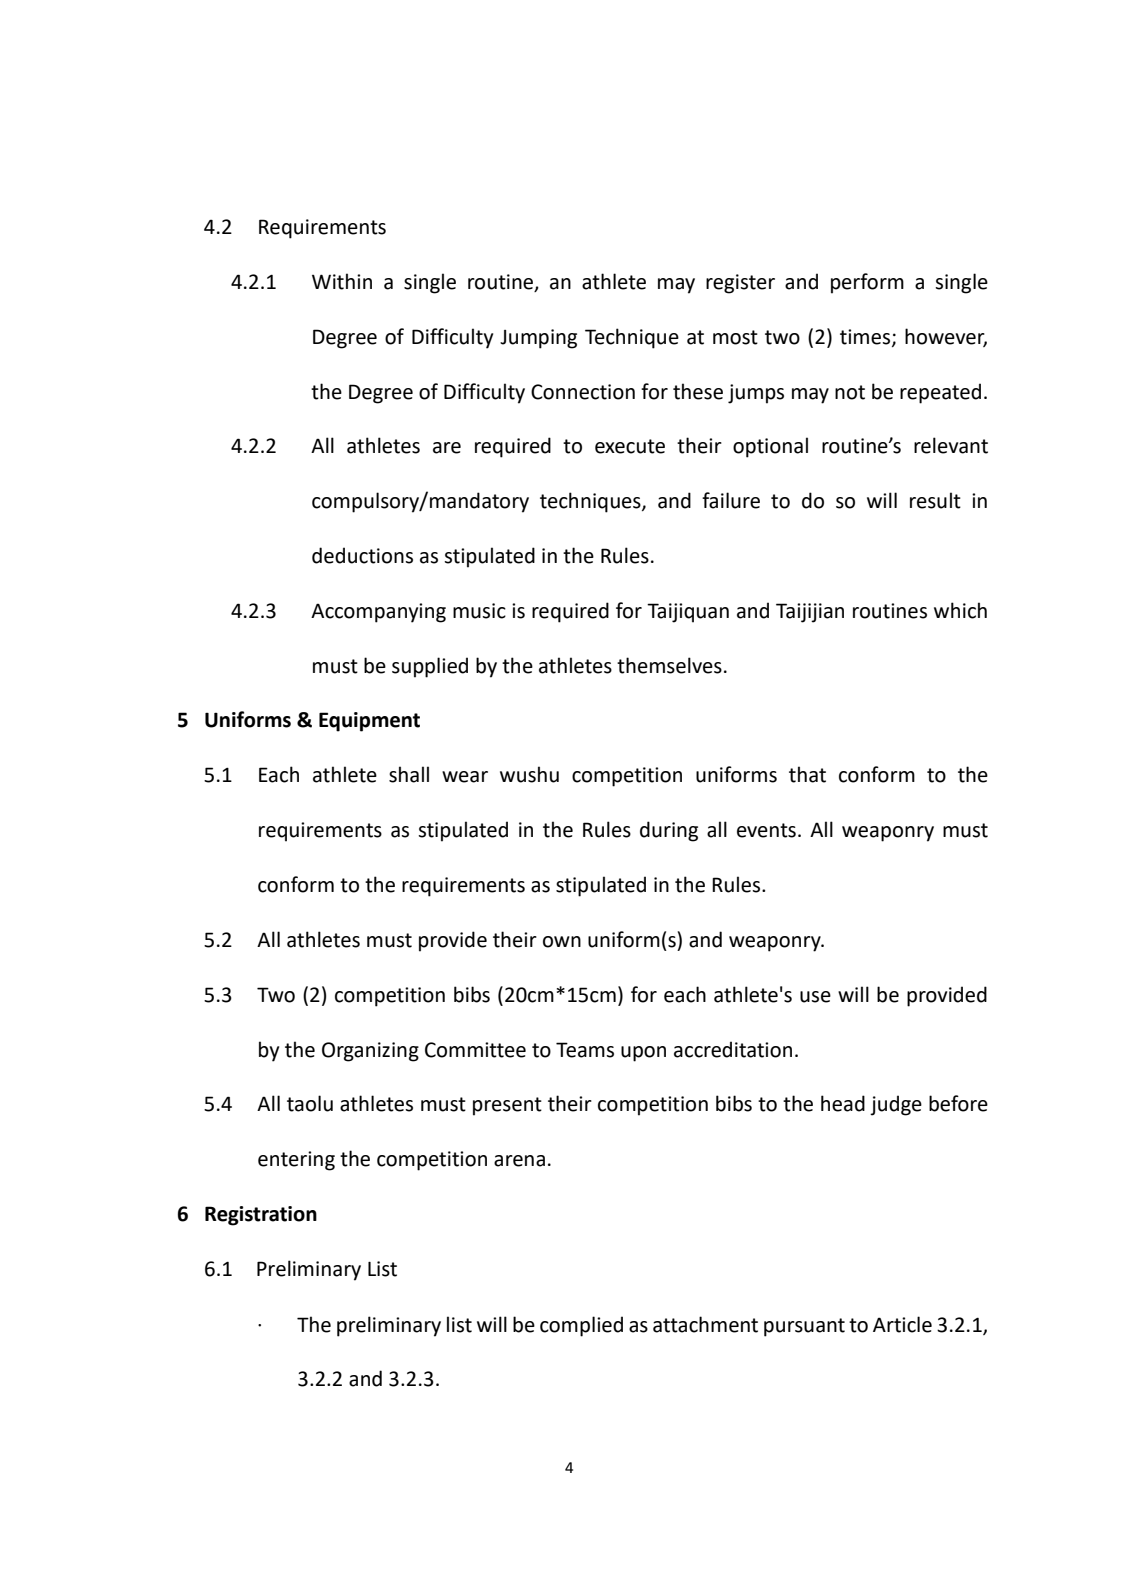 Image resolution: width=1128 pixels, height=1595 pixels. I want to click on Registration, so click(261, 1216).
